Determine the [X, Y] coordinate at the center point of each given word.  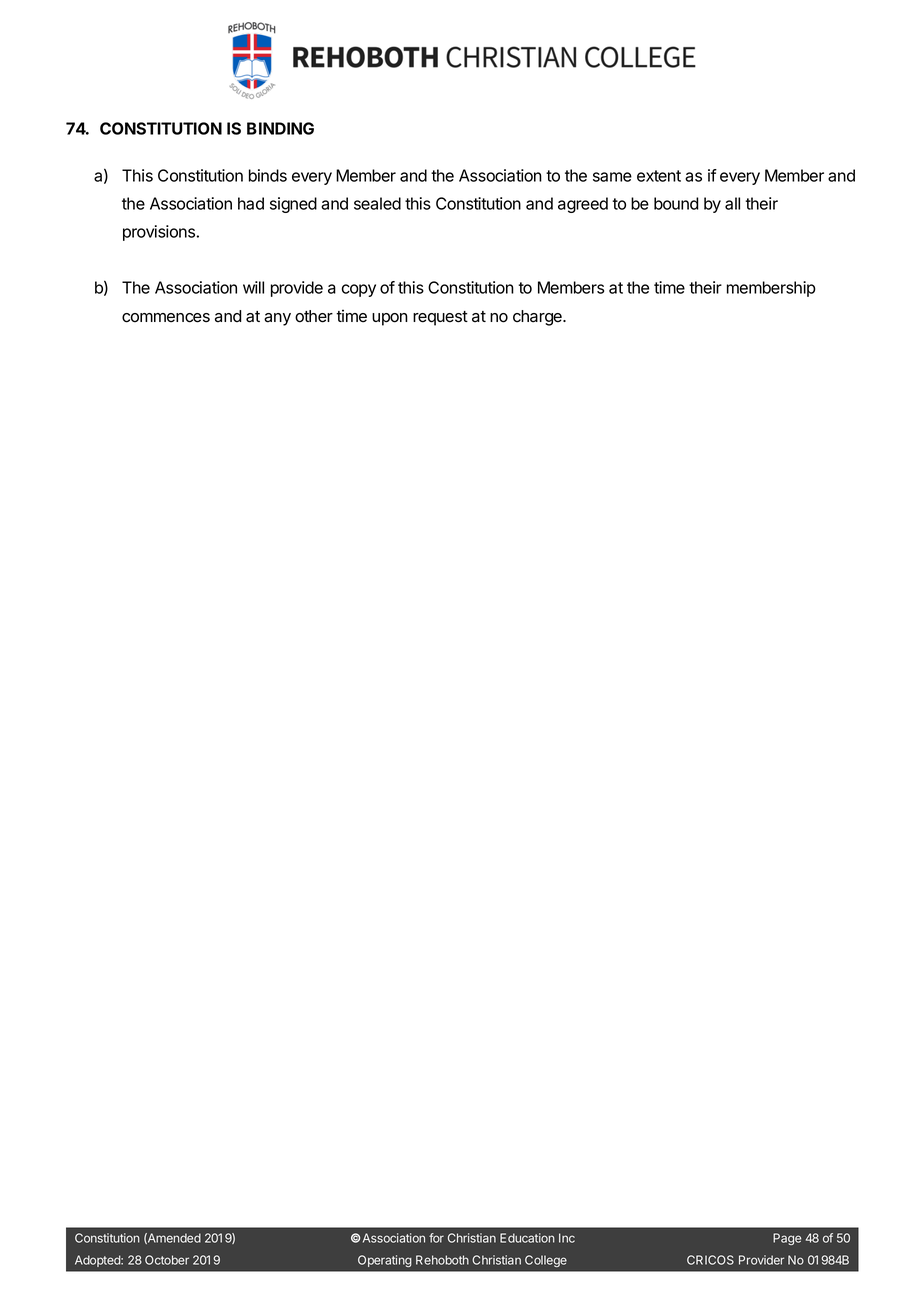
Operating [385, 1261]
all [732, 203]
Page [787, 1239]
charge [538, 318]
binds [268, 175]
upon [390, 319]
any [277, 319]
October [167, 1260]
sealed [377, 203]
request [440, 318]
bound [676, 203]
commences [166, 318]
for [436, 1238]
